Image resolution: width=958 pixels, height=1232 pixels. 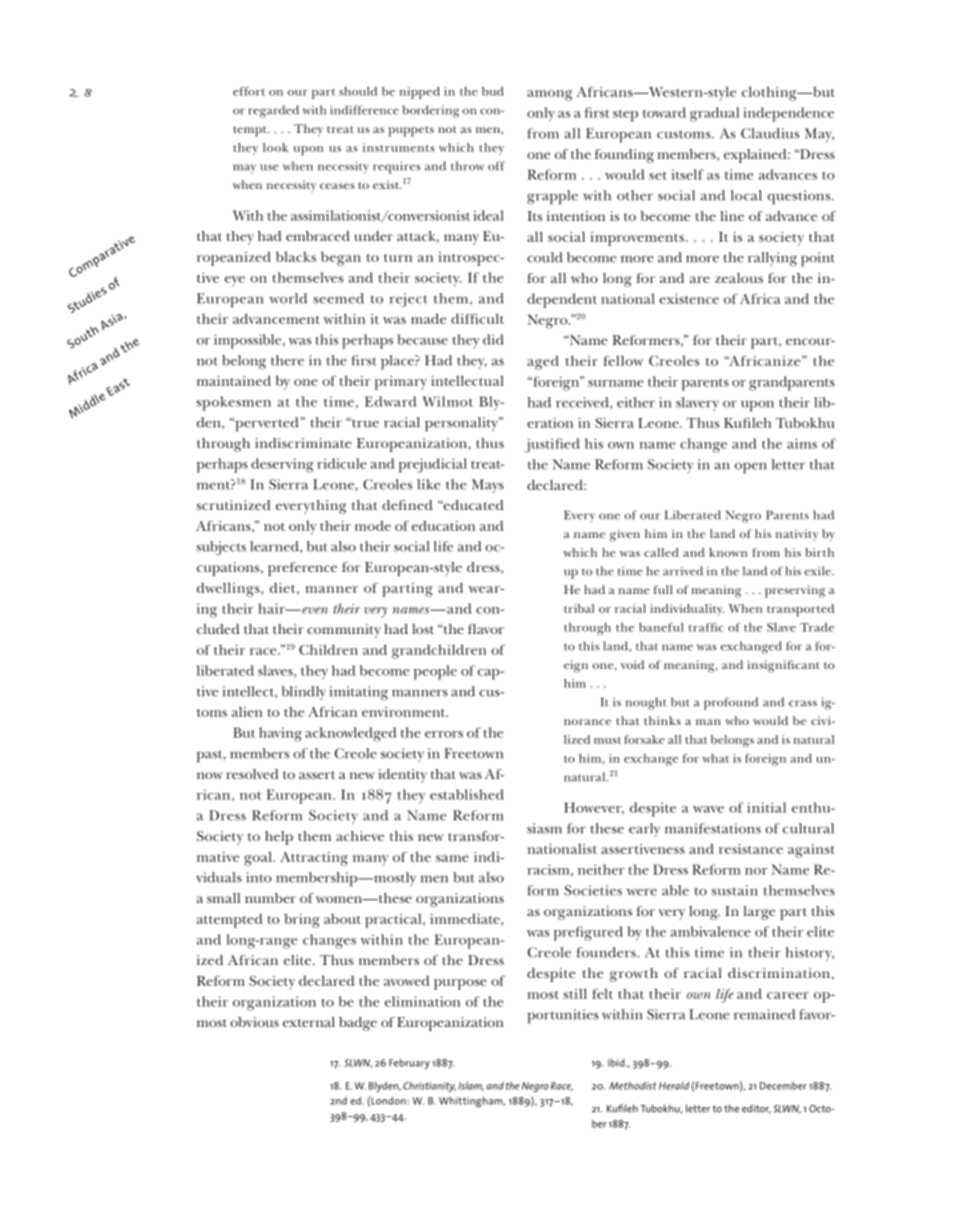 What do you see at coordinates (756, 1109) in the document?
I see `editor` at bounding box center [756, 1109].
